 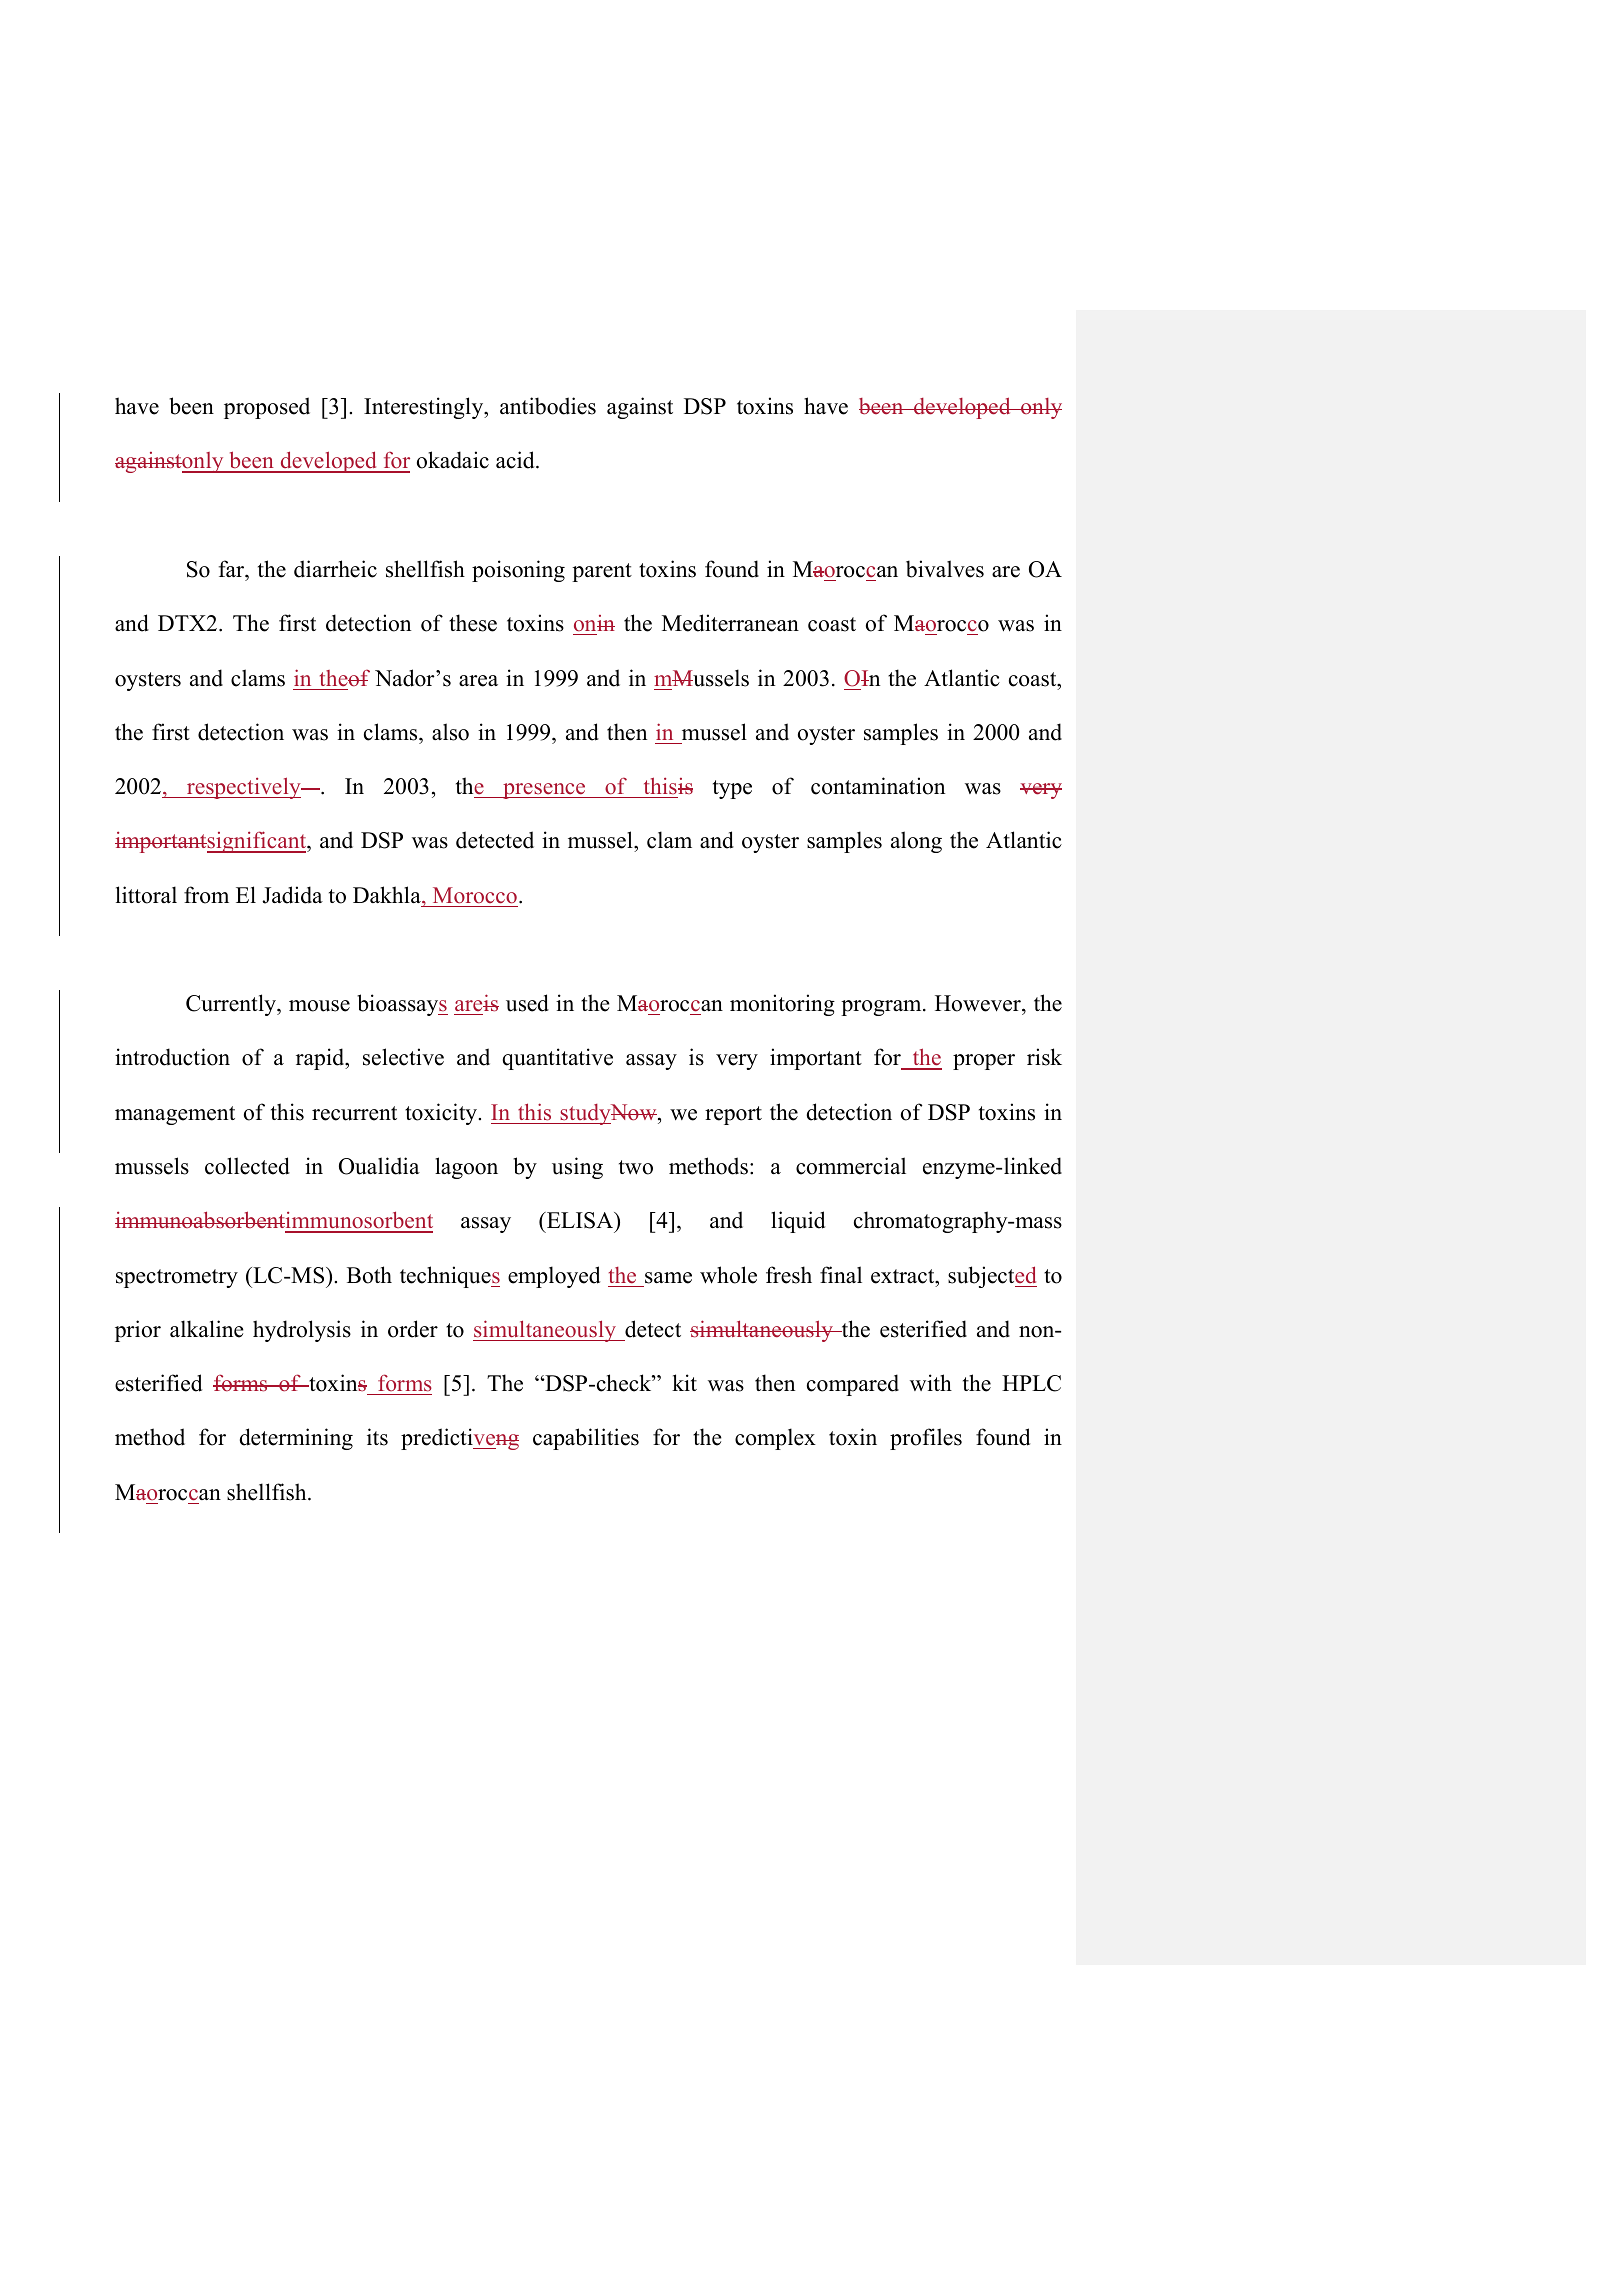 What do you see at coordinates (984, 1062) in the screenshot?
I see `proper` at bounding box center [984, 1062].
